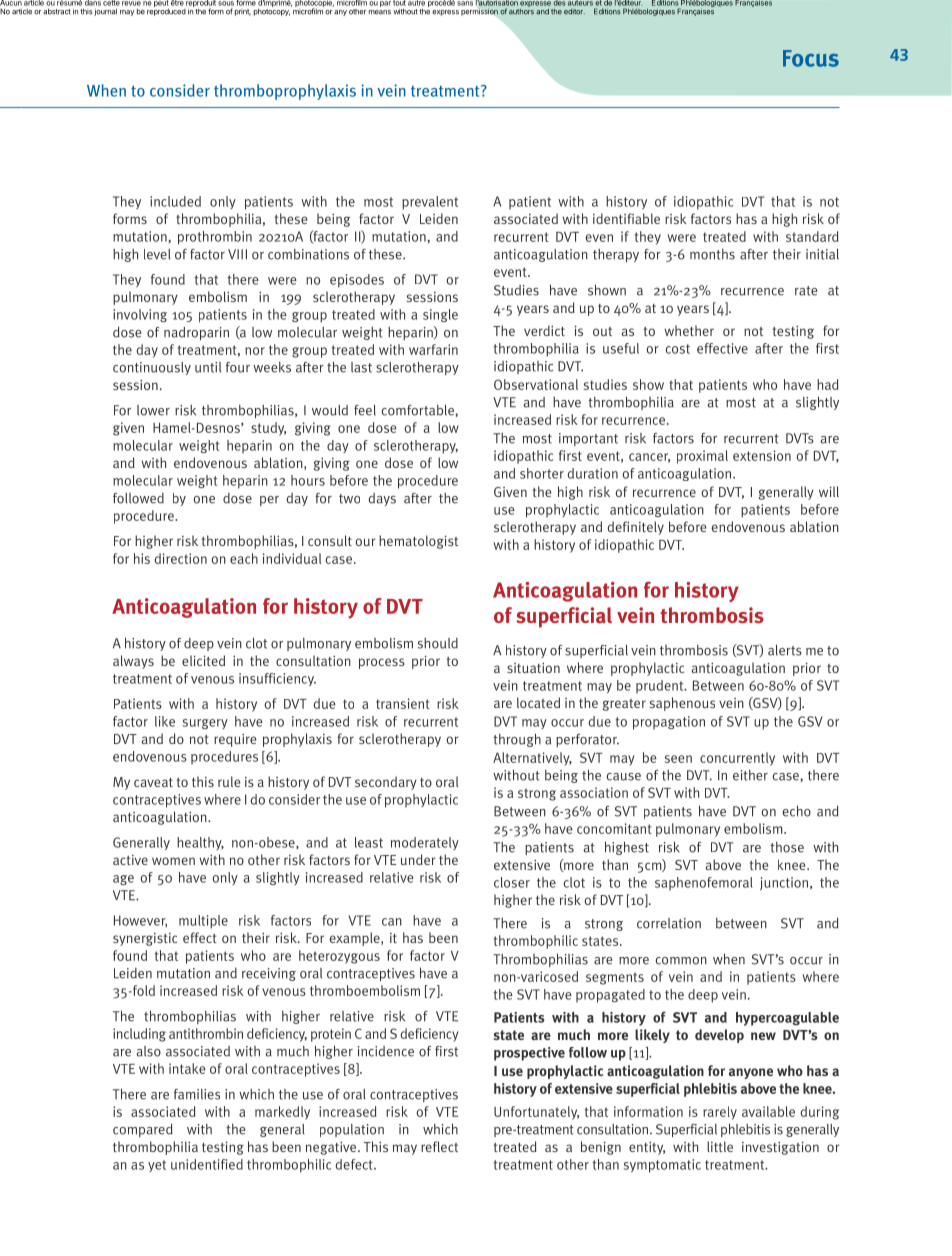  Describe the element at coordinates (787, 847) in the screenshot. I see `those` at that location.
